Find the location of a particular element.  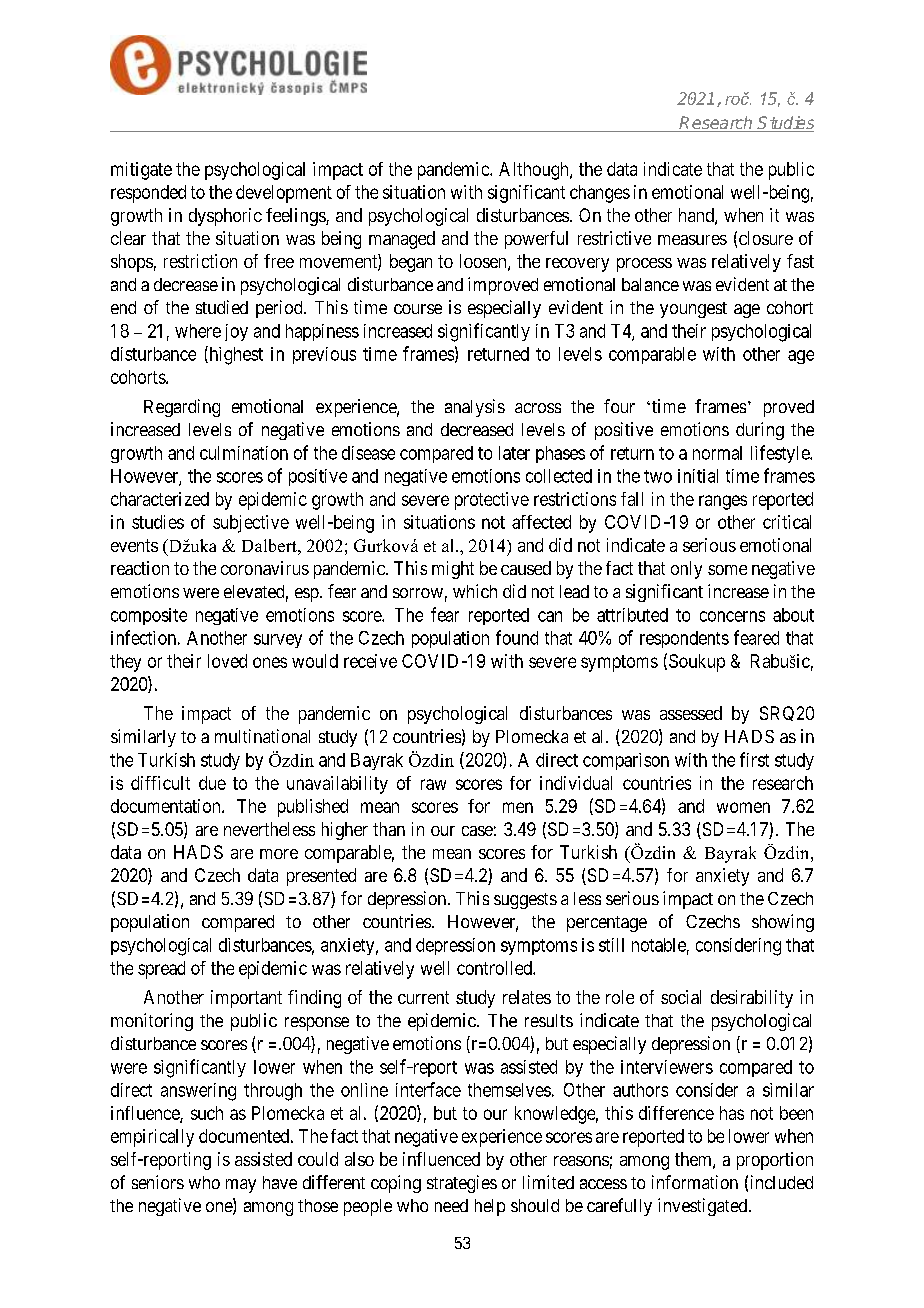

dysphoric is located at coordinates (225, 217).
